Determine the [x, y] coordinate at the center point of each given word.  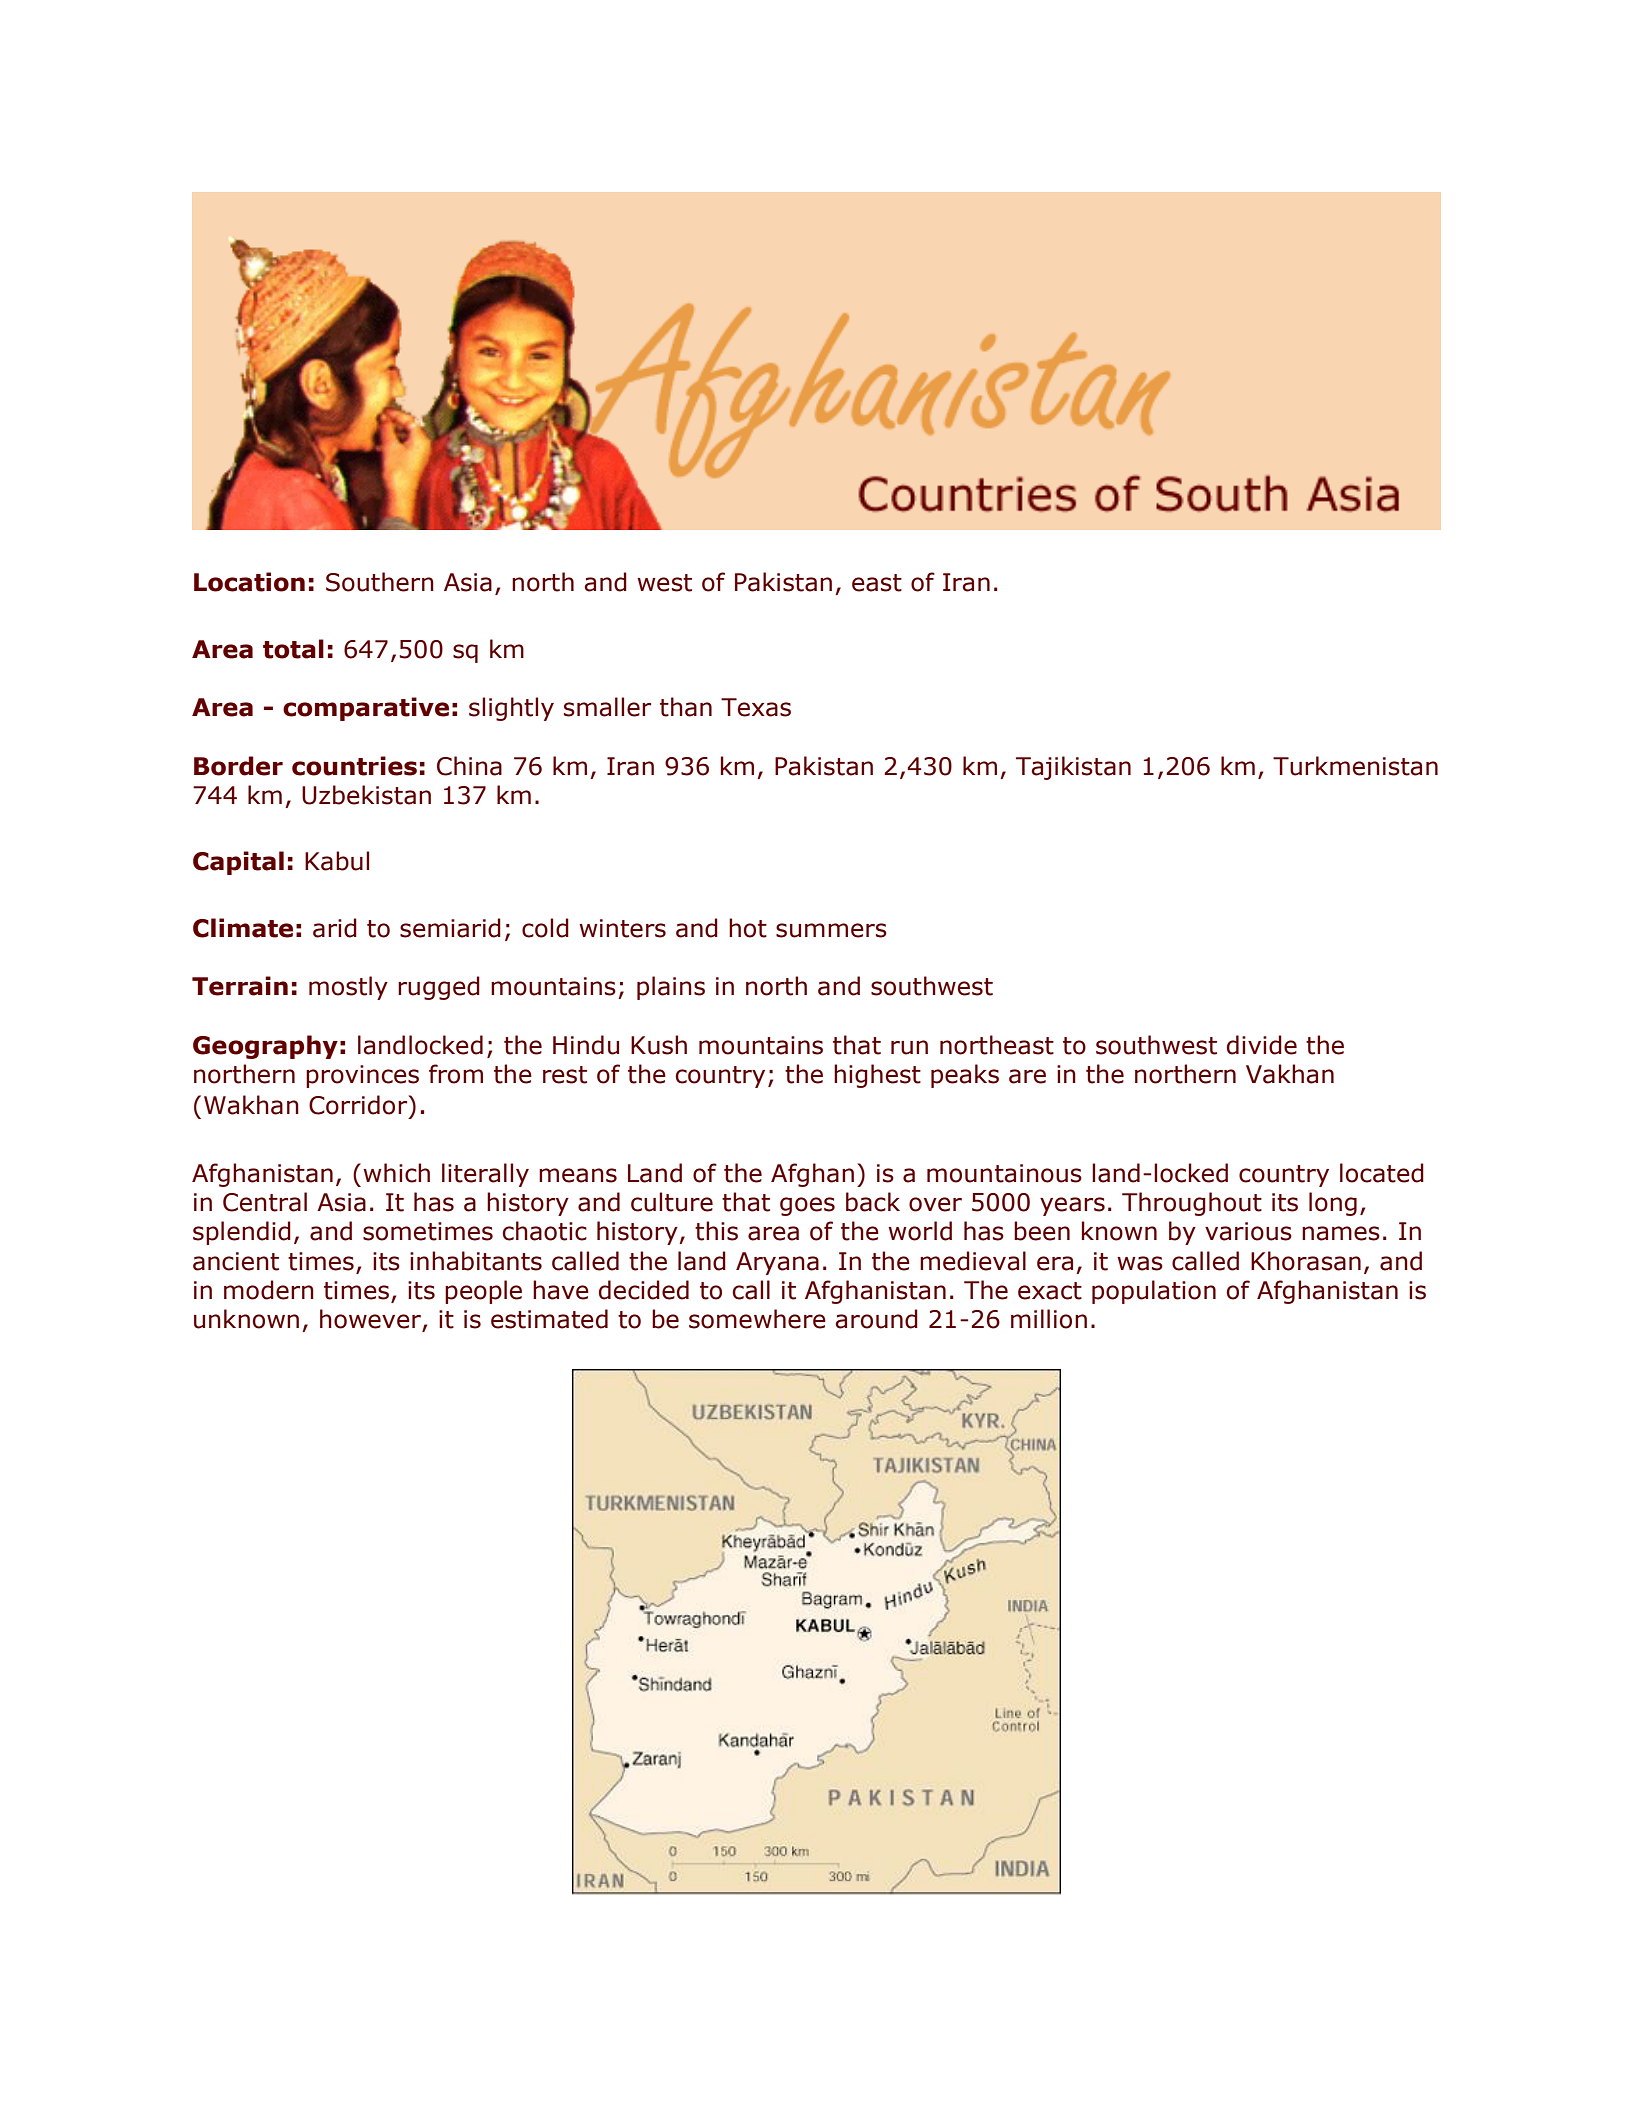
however [370, 1319]
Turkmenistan [1355, 766]
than [686, 707]
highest [877, 1076]
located [1382, 1173]
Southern [380, 582]
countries [354, 766]
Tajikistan [1073, 768]
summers [831, 930]
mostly [348, 988]
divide [1262, 1045]
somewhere [757, 1319]
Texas [756, 707]
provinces [362, 1076]
